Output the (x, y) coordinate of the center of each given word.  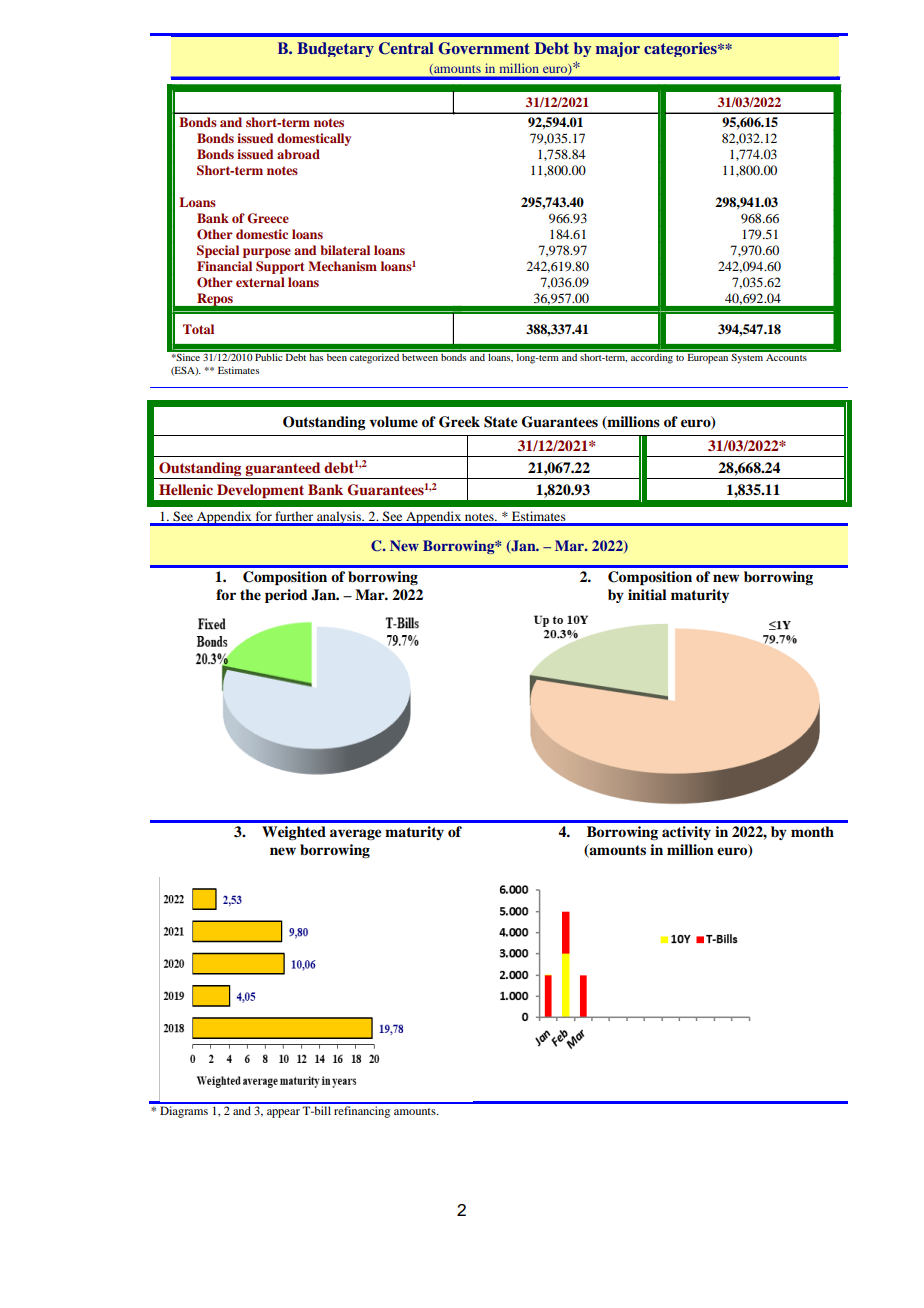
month (812, 831)
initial (647, 594)
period (286, 596)
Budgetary (335, 49)
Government (484, 48)
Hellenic (186, 489)
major (618, 49)
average (356, 834)
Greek (459, 422)
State (501, 422)
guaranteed (282, 469)
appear (283, 1113)
